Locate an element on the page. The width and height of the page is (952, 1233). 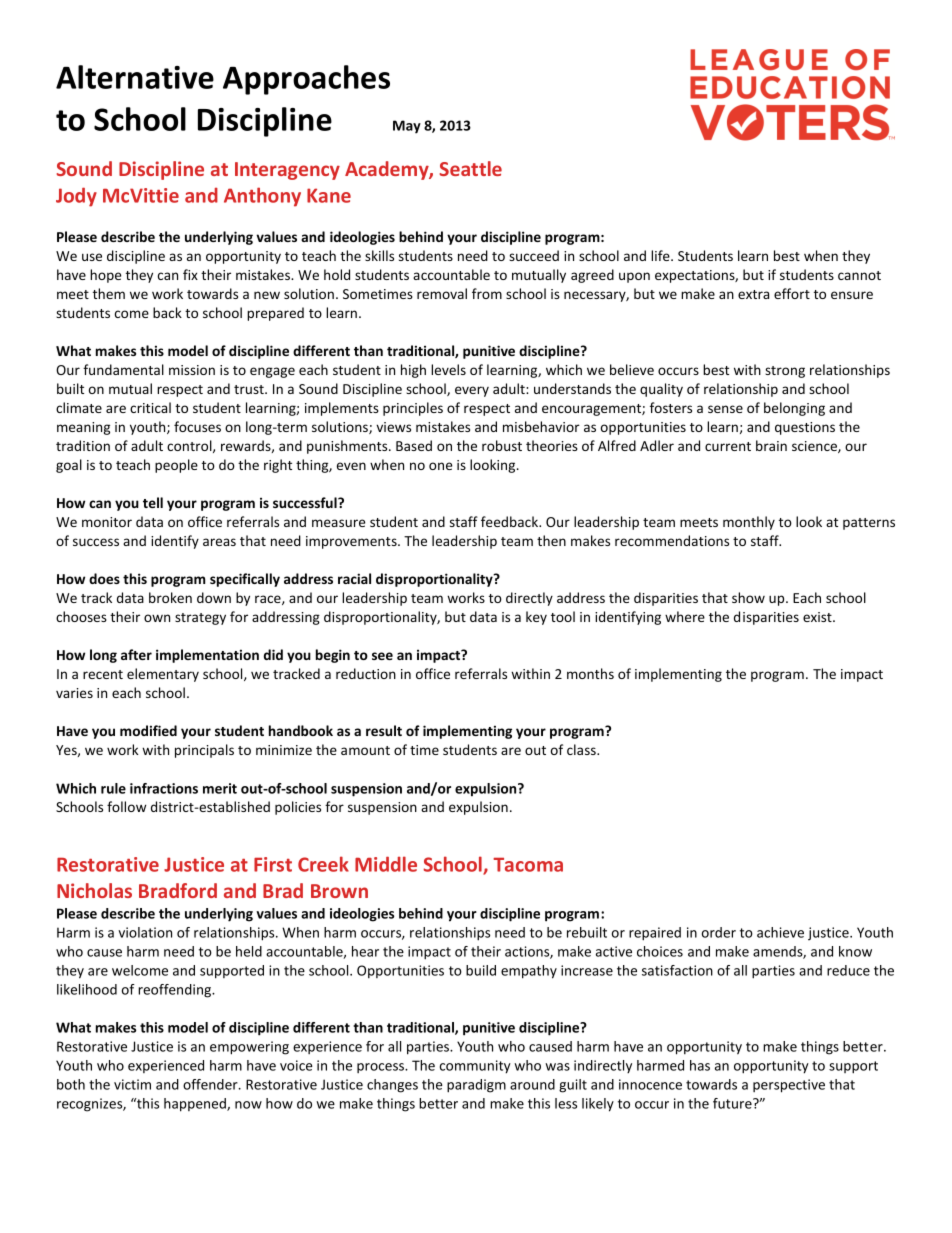
victim is located at coordinates (132, 1084).
